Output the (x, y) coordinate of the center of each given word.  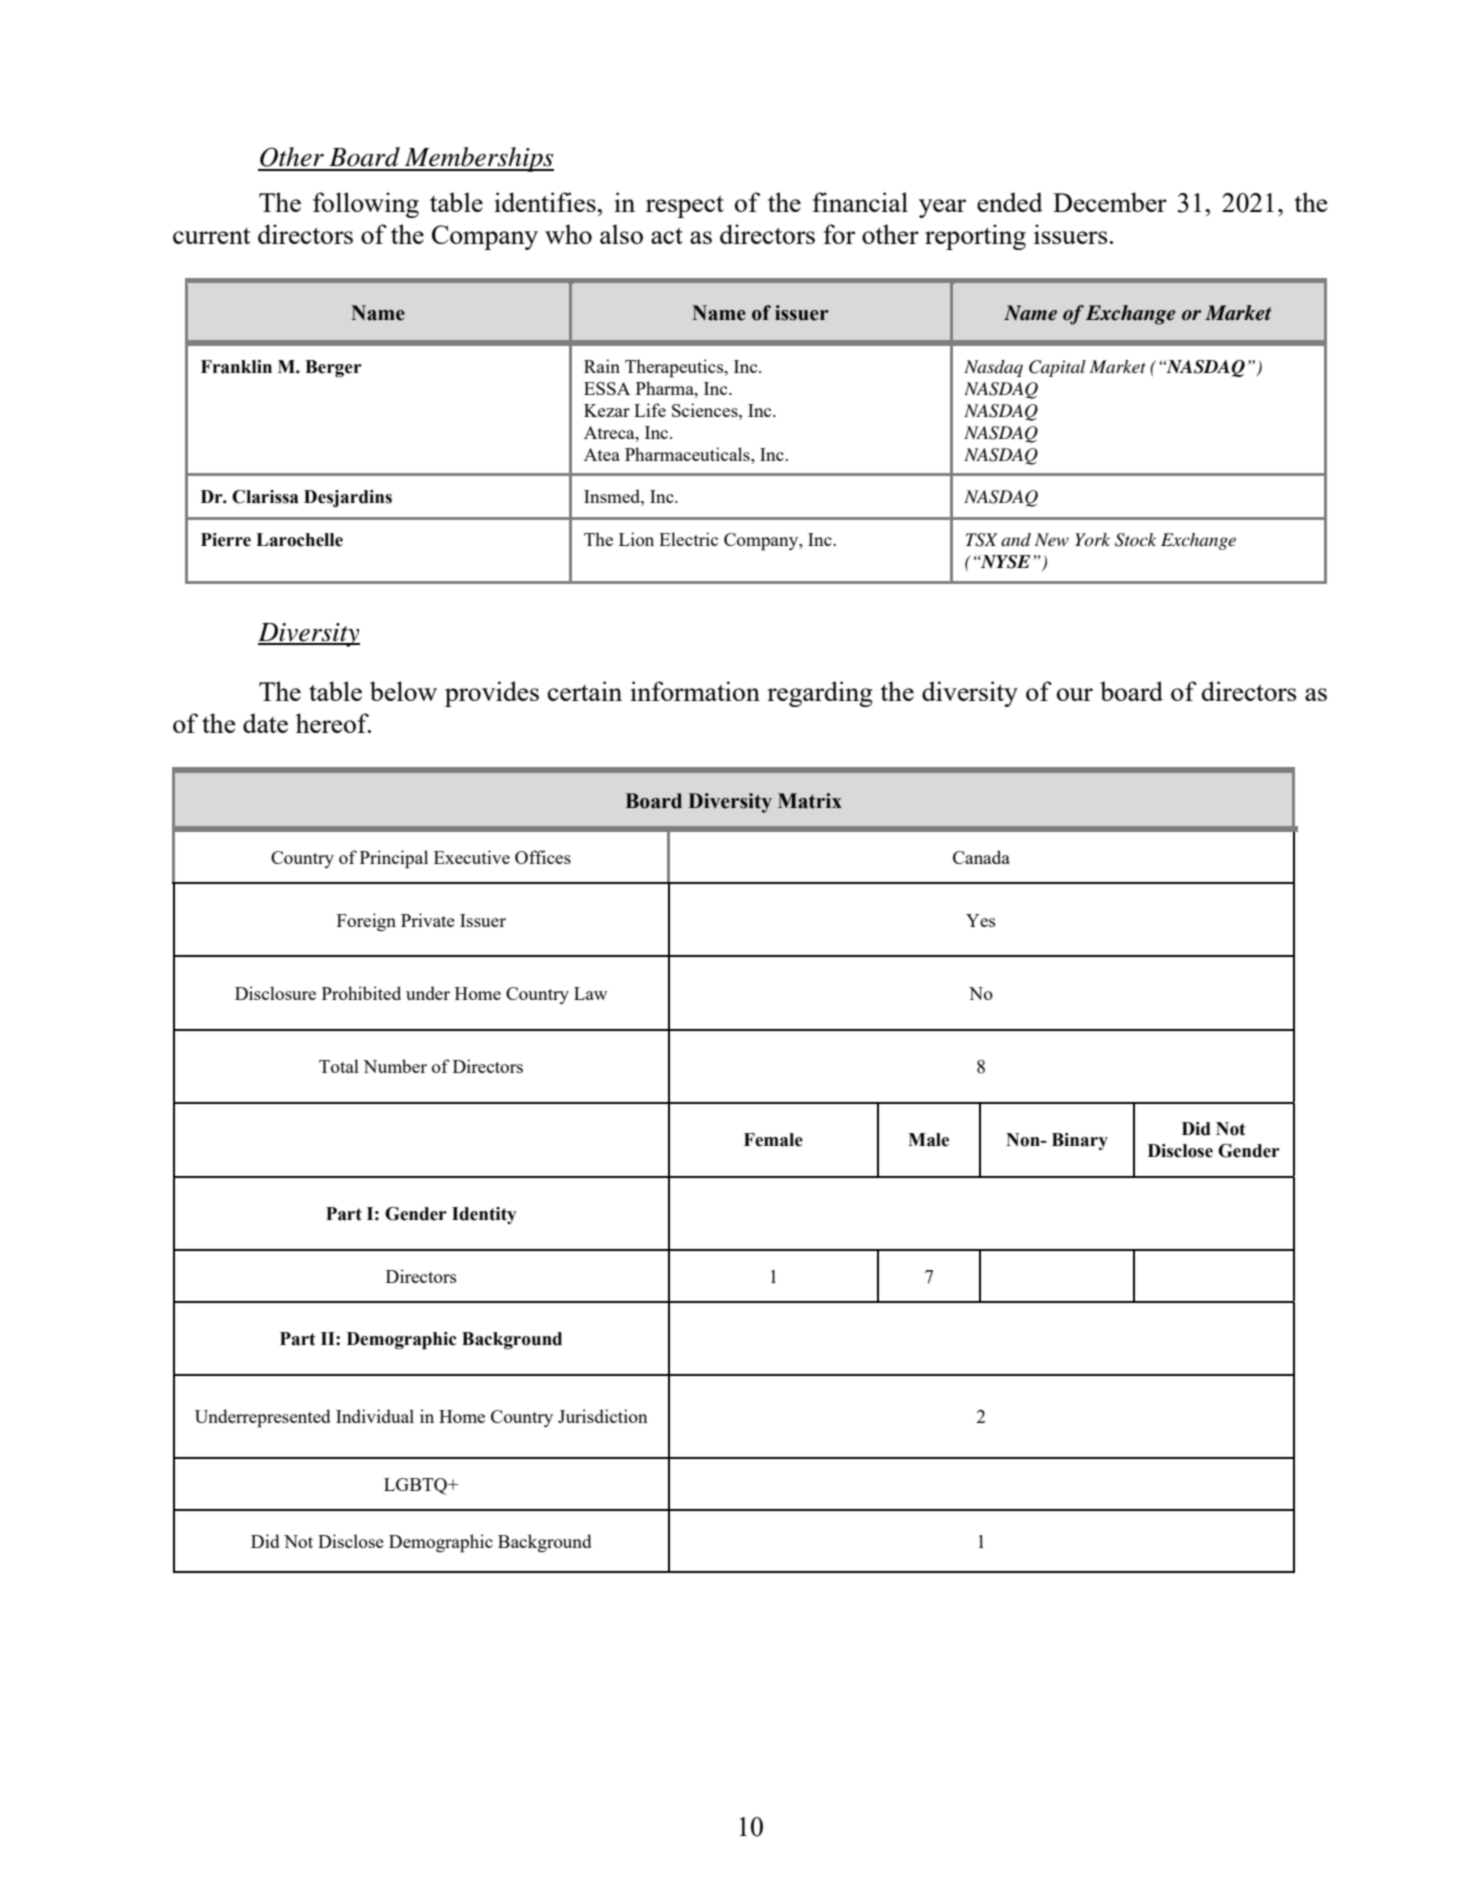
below (403, 691)
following (366, 205)
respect (685, 207)
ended (1010, 202)
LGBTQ (416, 1486)
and (1016, 539)
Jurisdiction (603, 1416)
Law (590, 993)
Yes (981, 920)
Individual (375, 1416)
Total (339, 1066)
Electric (688, 539)
